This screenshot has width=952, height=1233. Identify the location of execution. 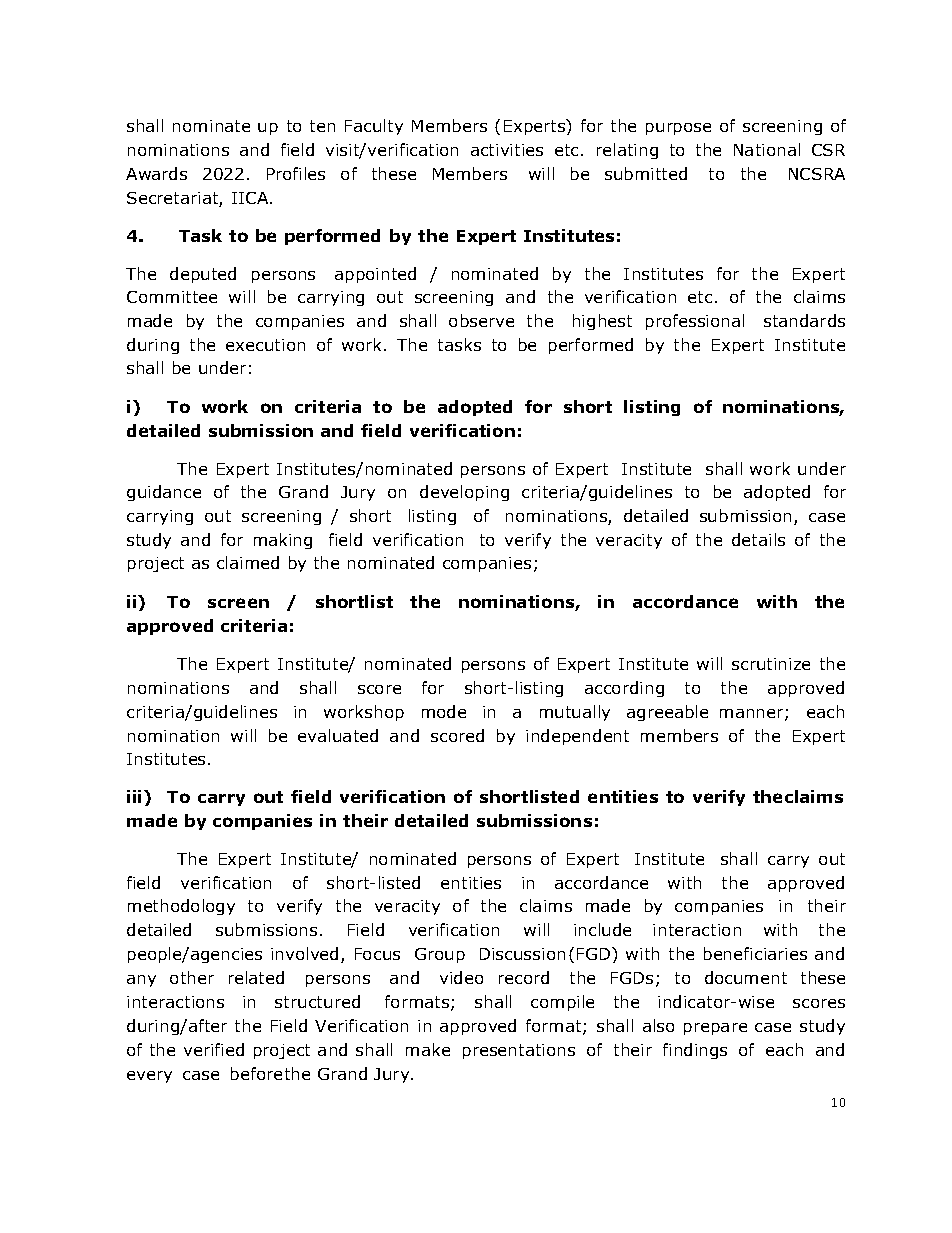
(265, 345).
